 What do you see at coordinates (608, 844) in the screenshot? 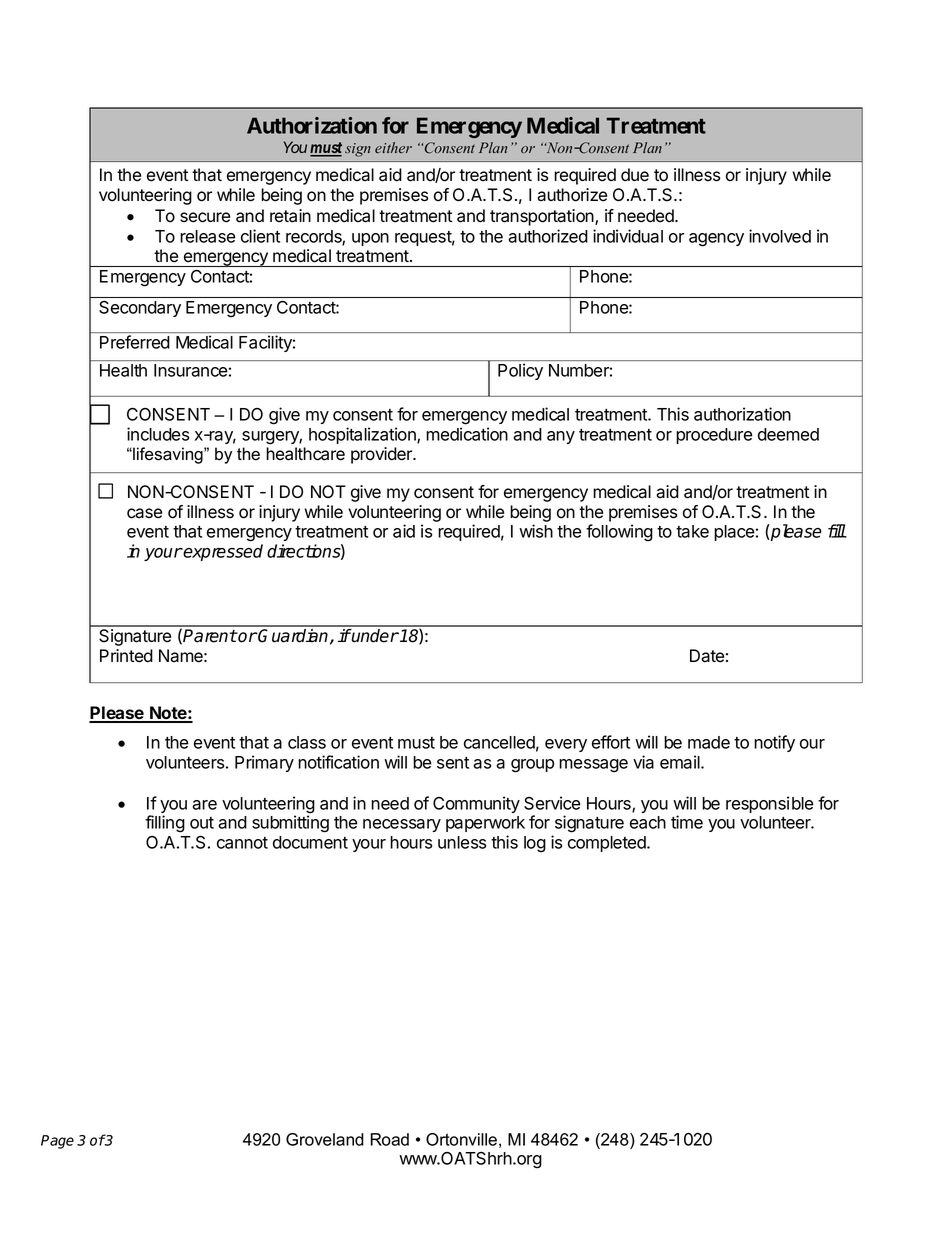
I see `completed` at bounding box center [608, 844].
